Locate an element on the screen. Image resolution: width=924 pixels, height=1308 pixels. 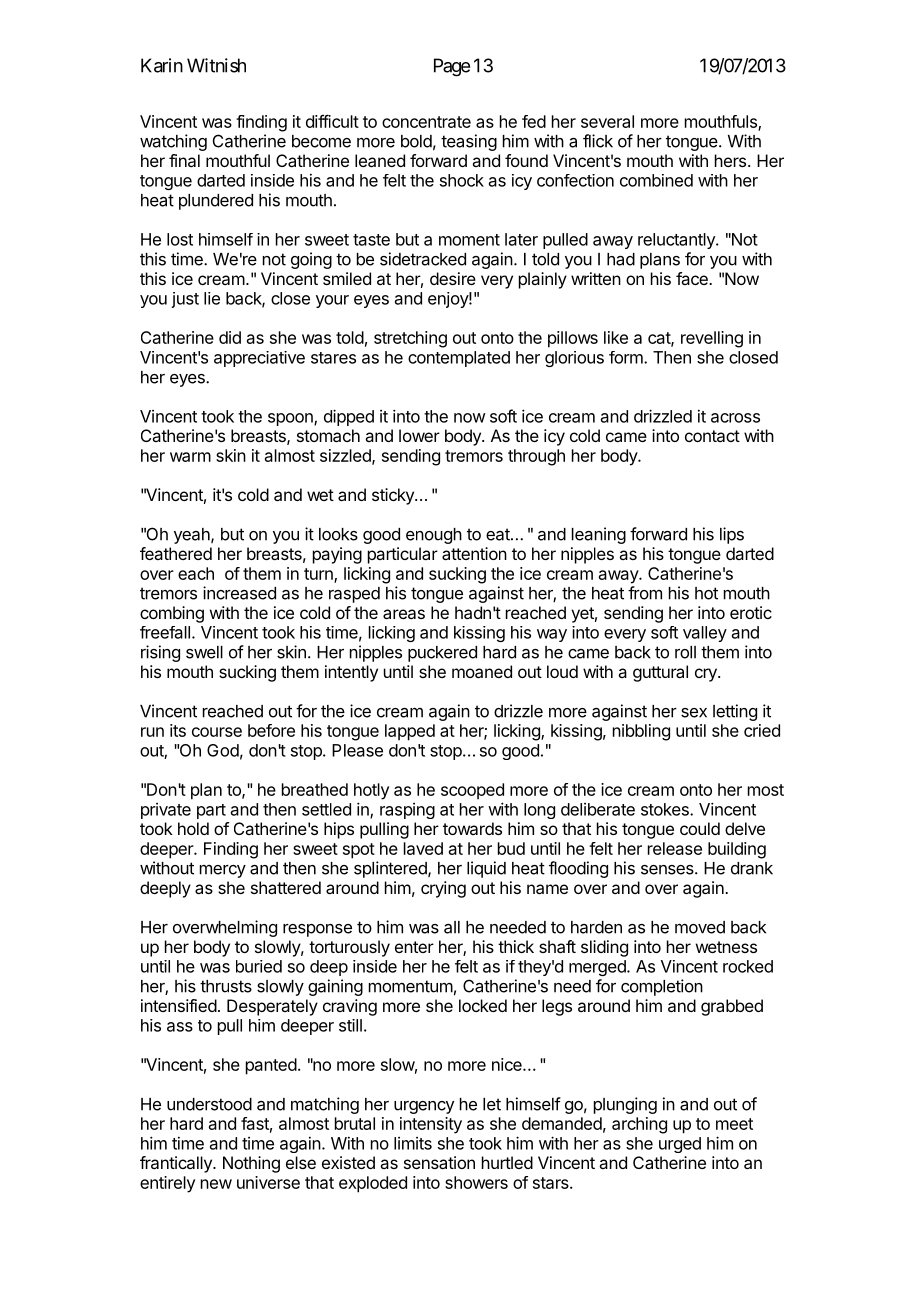
watching is located at coordinates (173, 142).
